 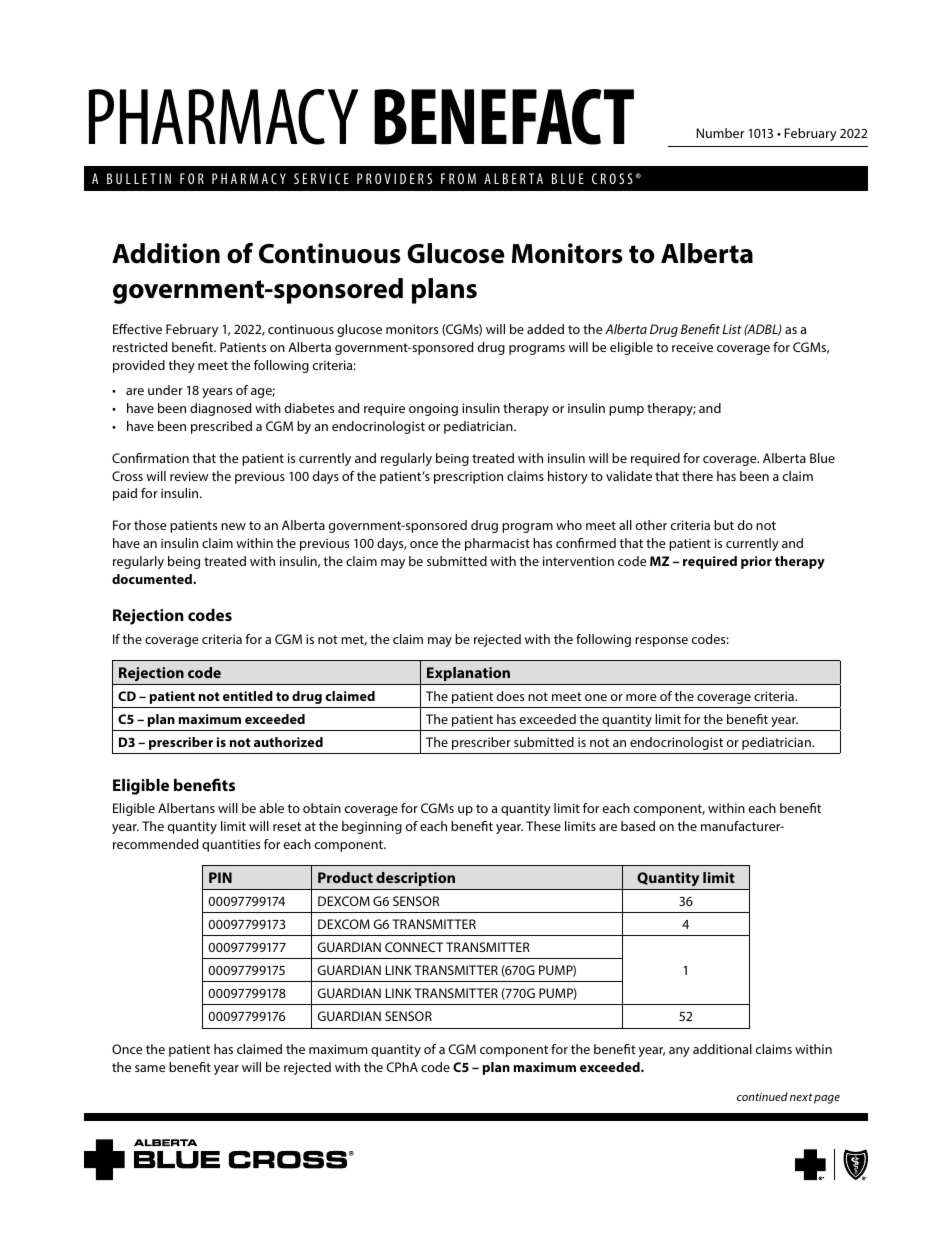 I want to click on FROM, so click(x=458, y=178).
